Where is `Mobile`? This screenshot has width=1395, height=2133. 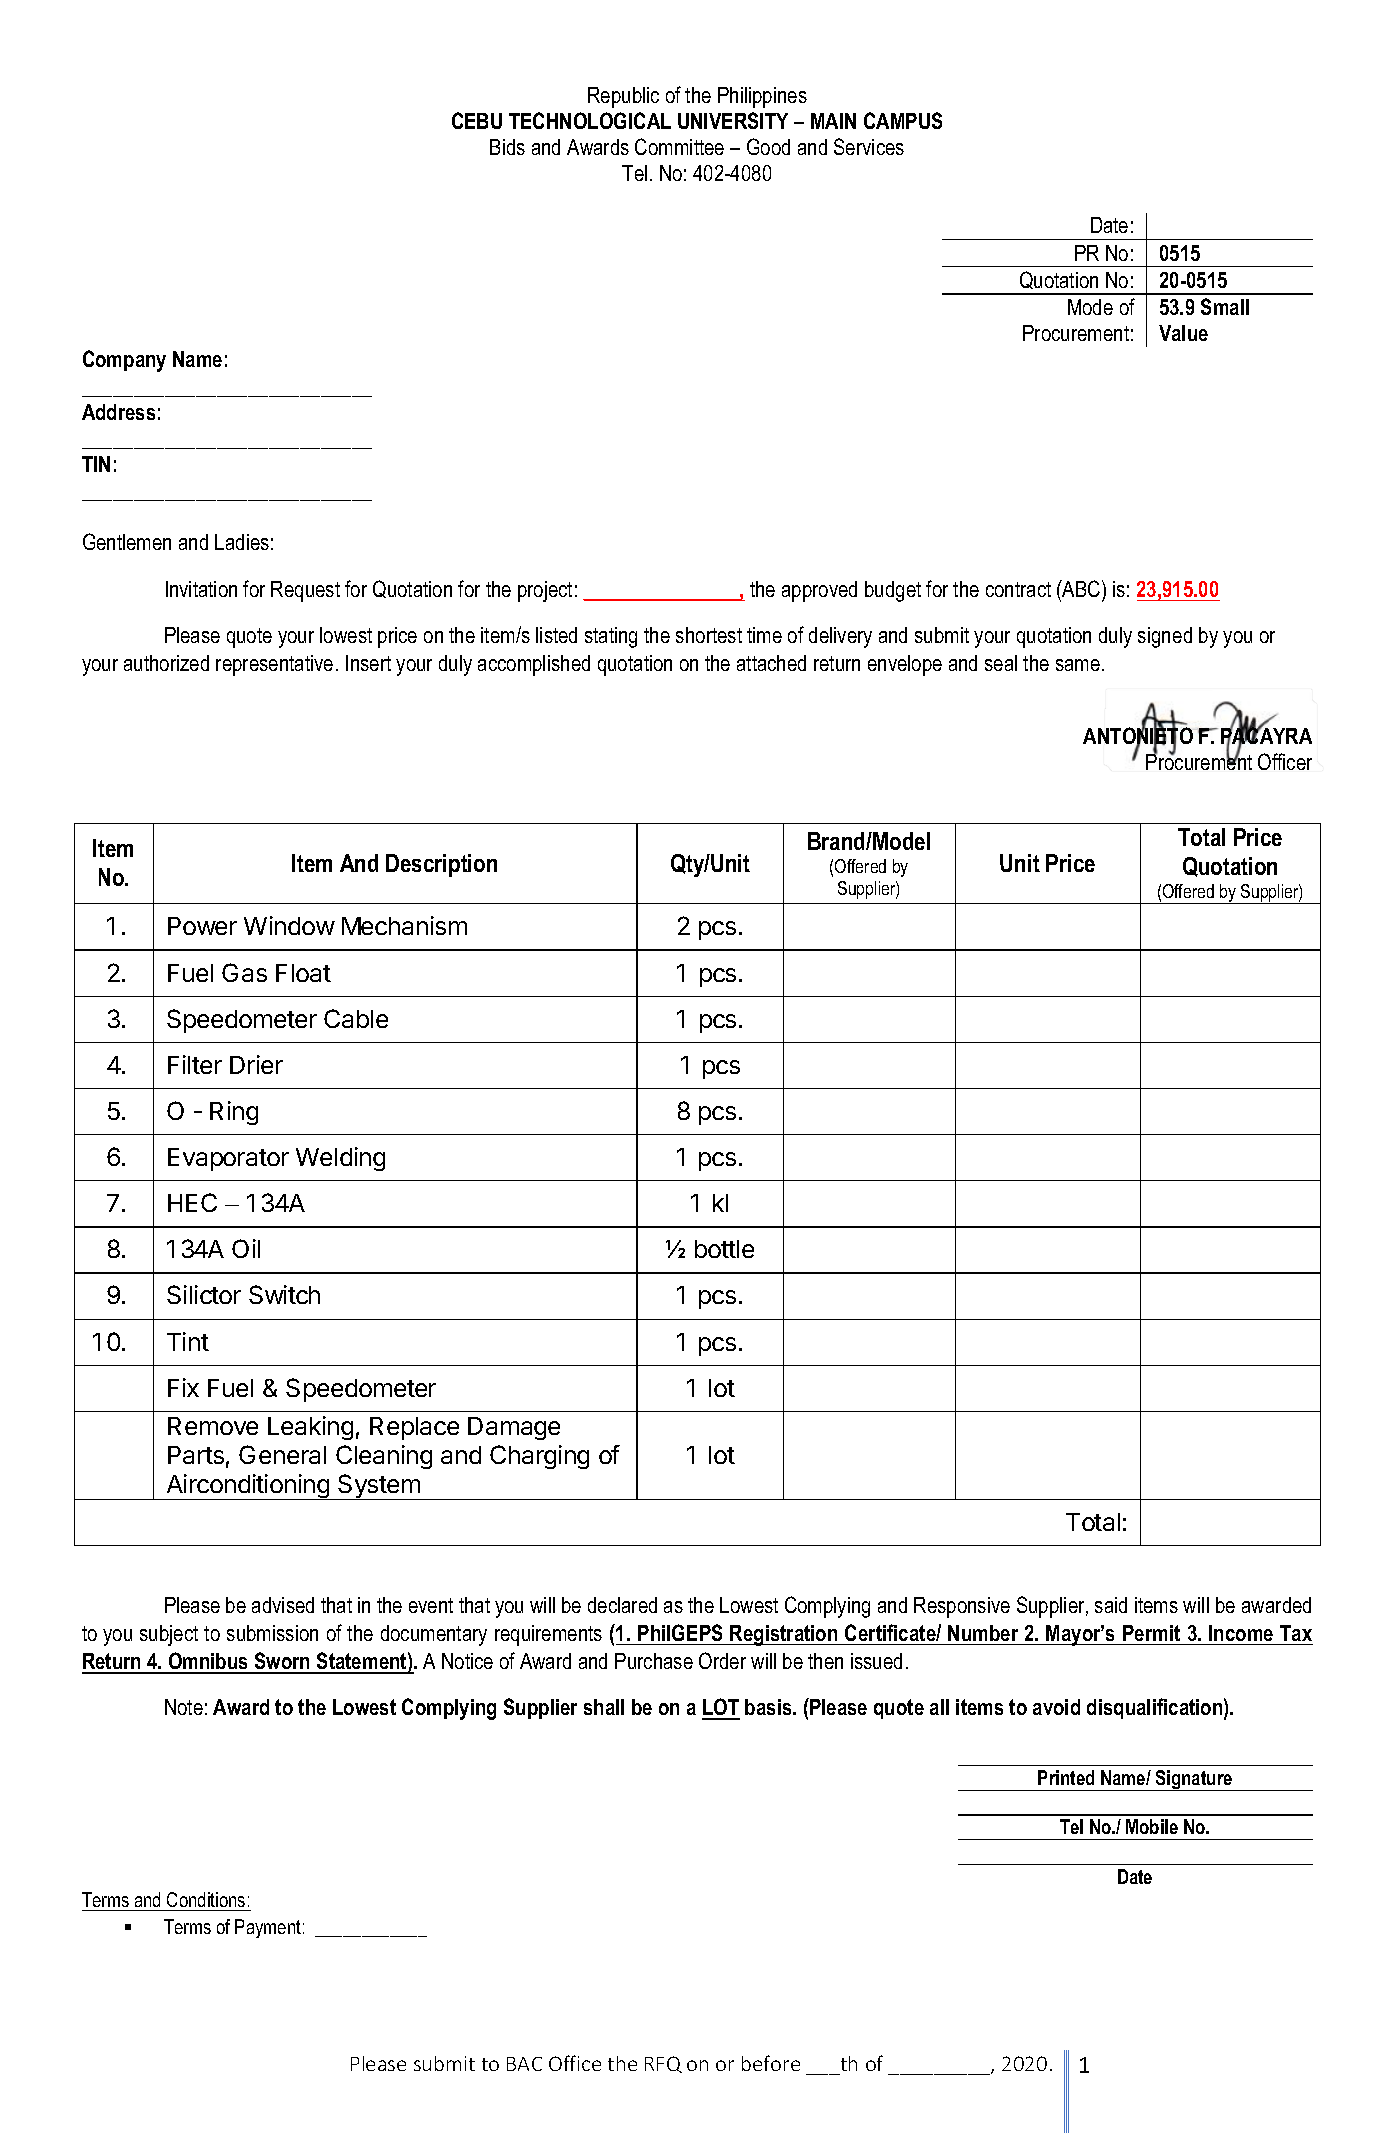
Mobile is located at coordinates (1152, 1826).
